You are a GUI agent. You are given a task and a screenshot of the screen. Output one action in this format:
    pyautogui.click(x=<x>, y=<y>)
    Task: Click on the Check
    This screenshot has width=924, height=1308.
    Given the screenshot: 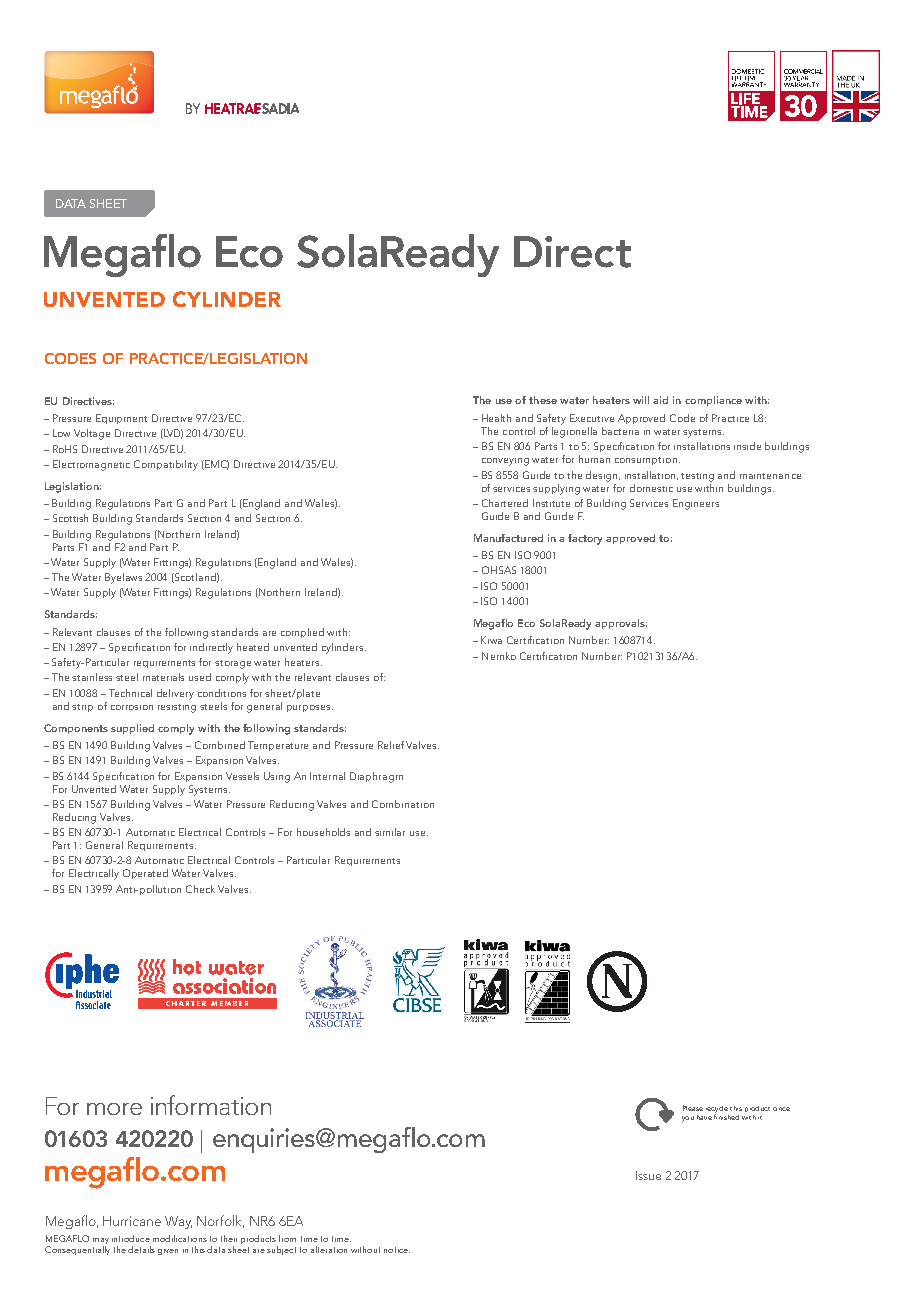 What is the action you would take?
    pyautogui.click(x=200, y=889)
